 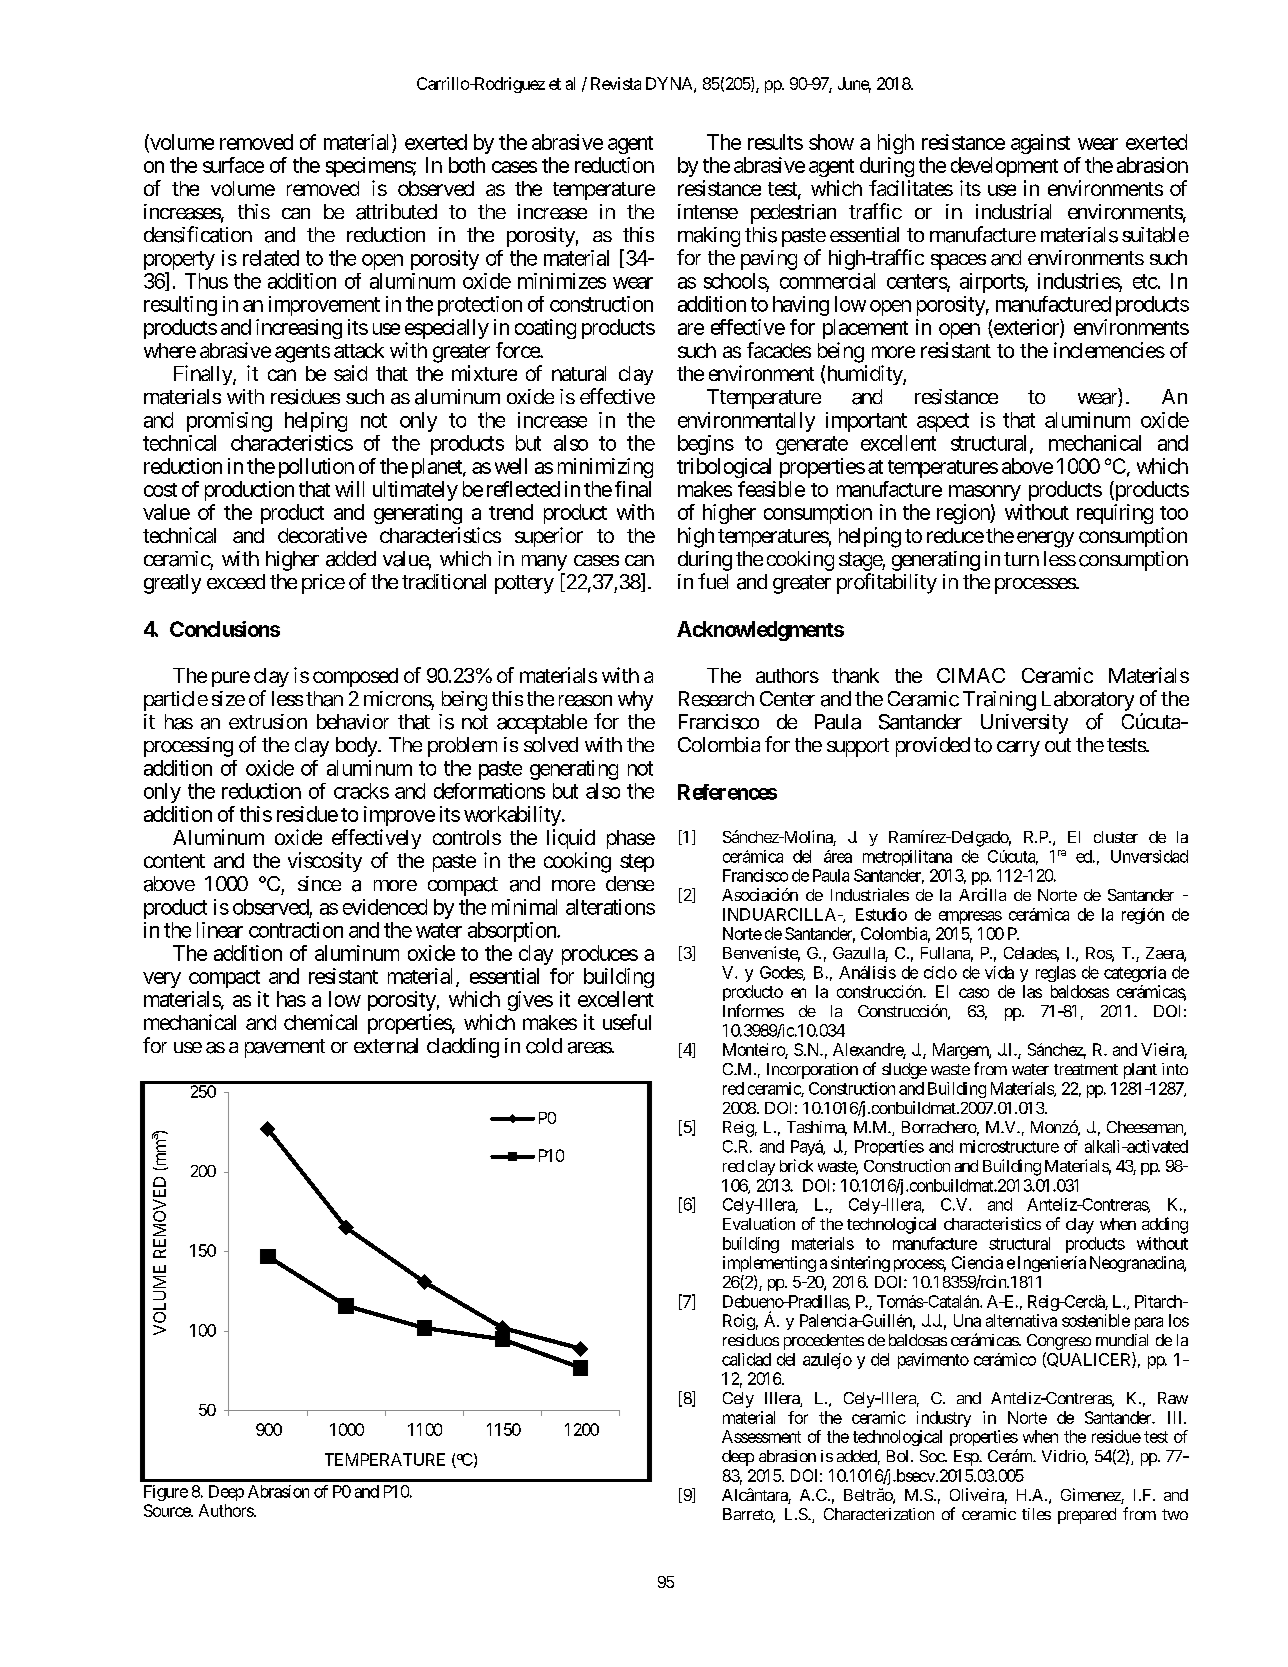 I want to click on Revista, so click(x=616, y=83).
